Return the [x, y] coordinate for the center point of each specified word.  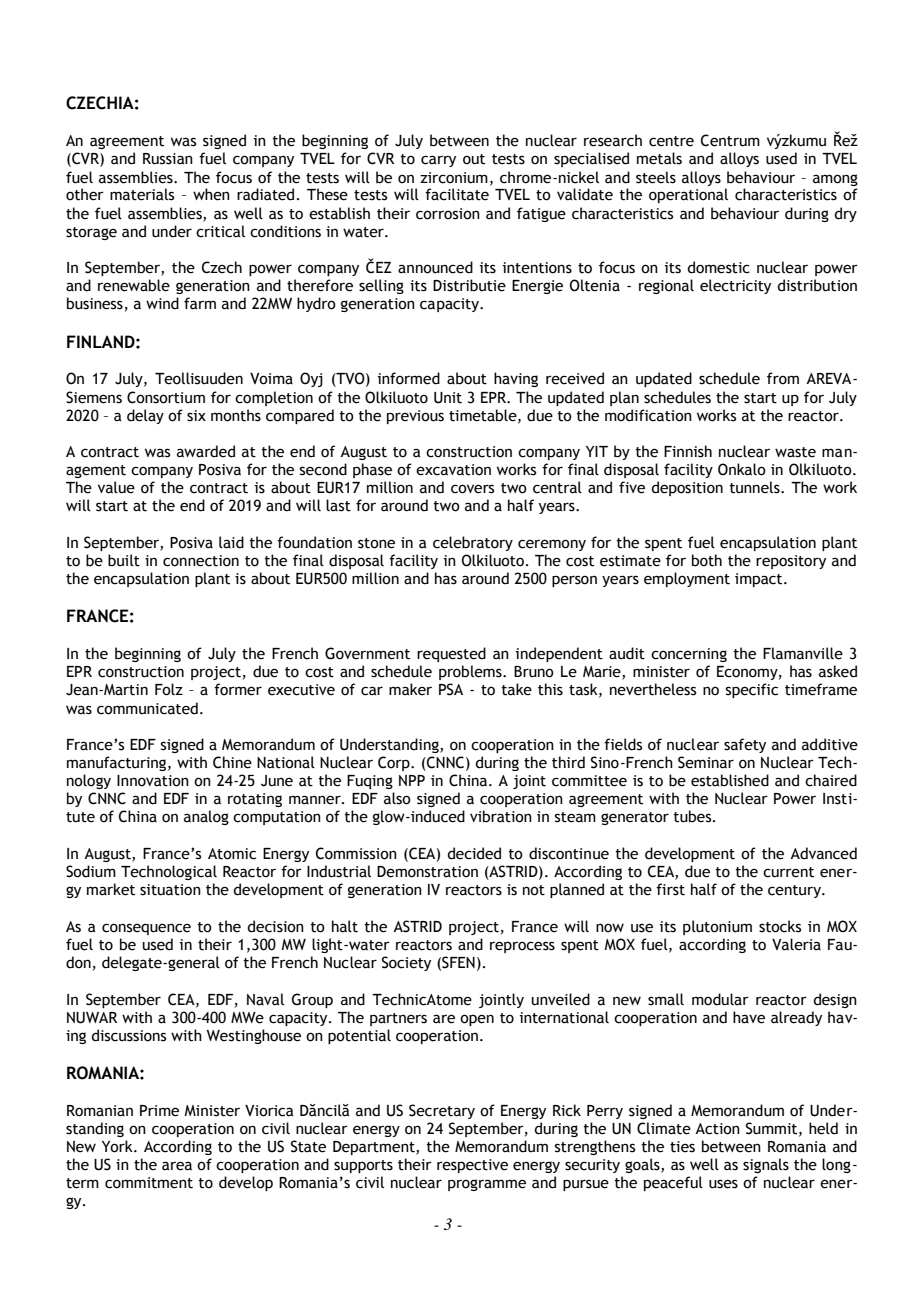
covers [472, 489]
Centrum [730, 140]
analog [206, 817]
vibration [501, 816]
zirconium [454, 178]
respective [472, 1166]
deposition [687, 488]
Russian [168, 159]
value [116, 487]
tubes [693, 816]
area [177, 1166]
